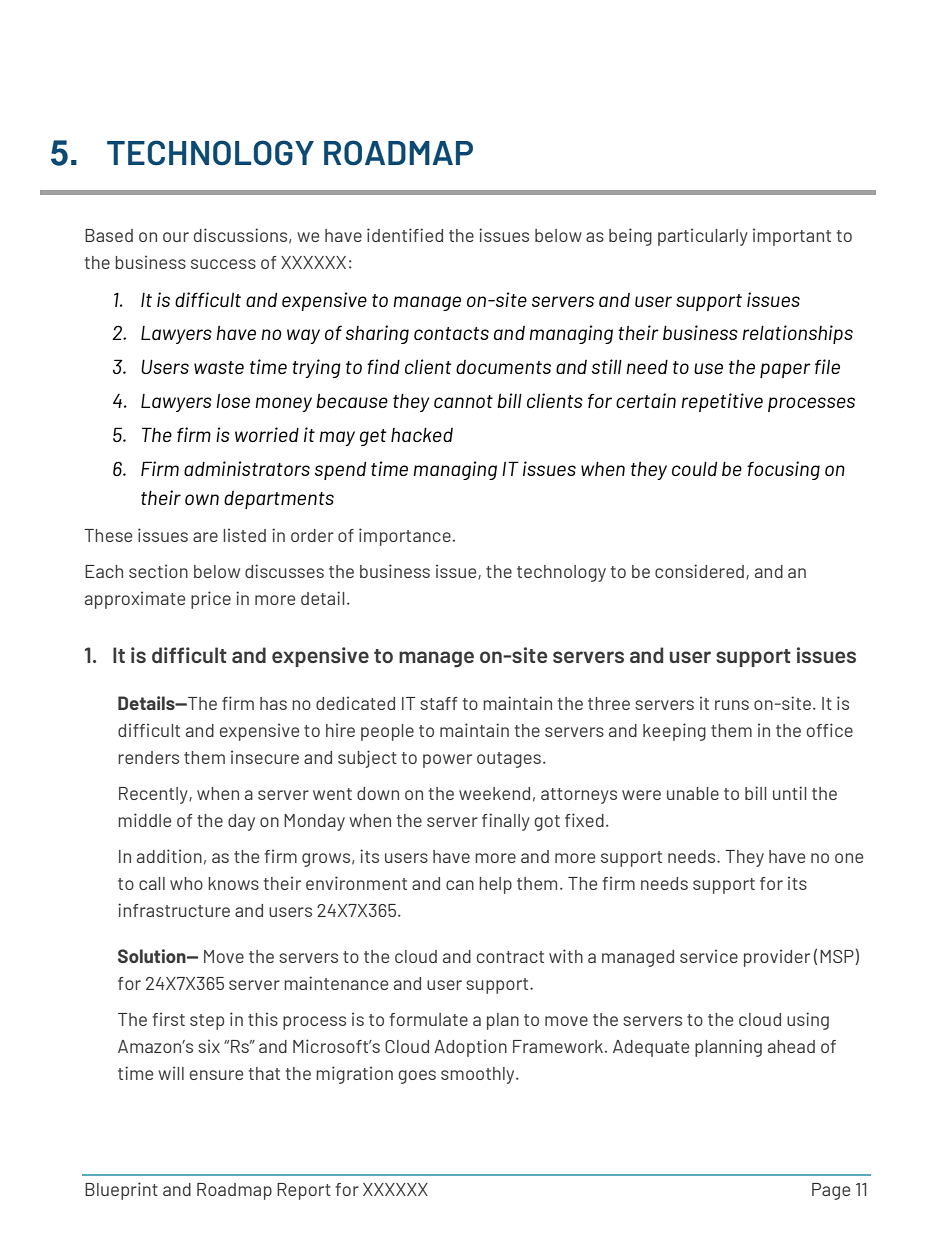 The height and width of the screenshot is (1233, 952). I want to click on identified, so click(405, 235).
